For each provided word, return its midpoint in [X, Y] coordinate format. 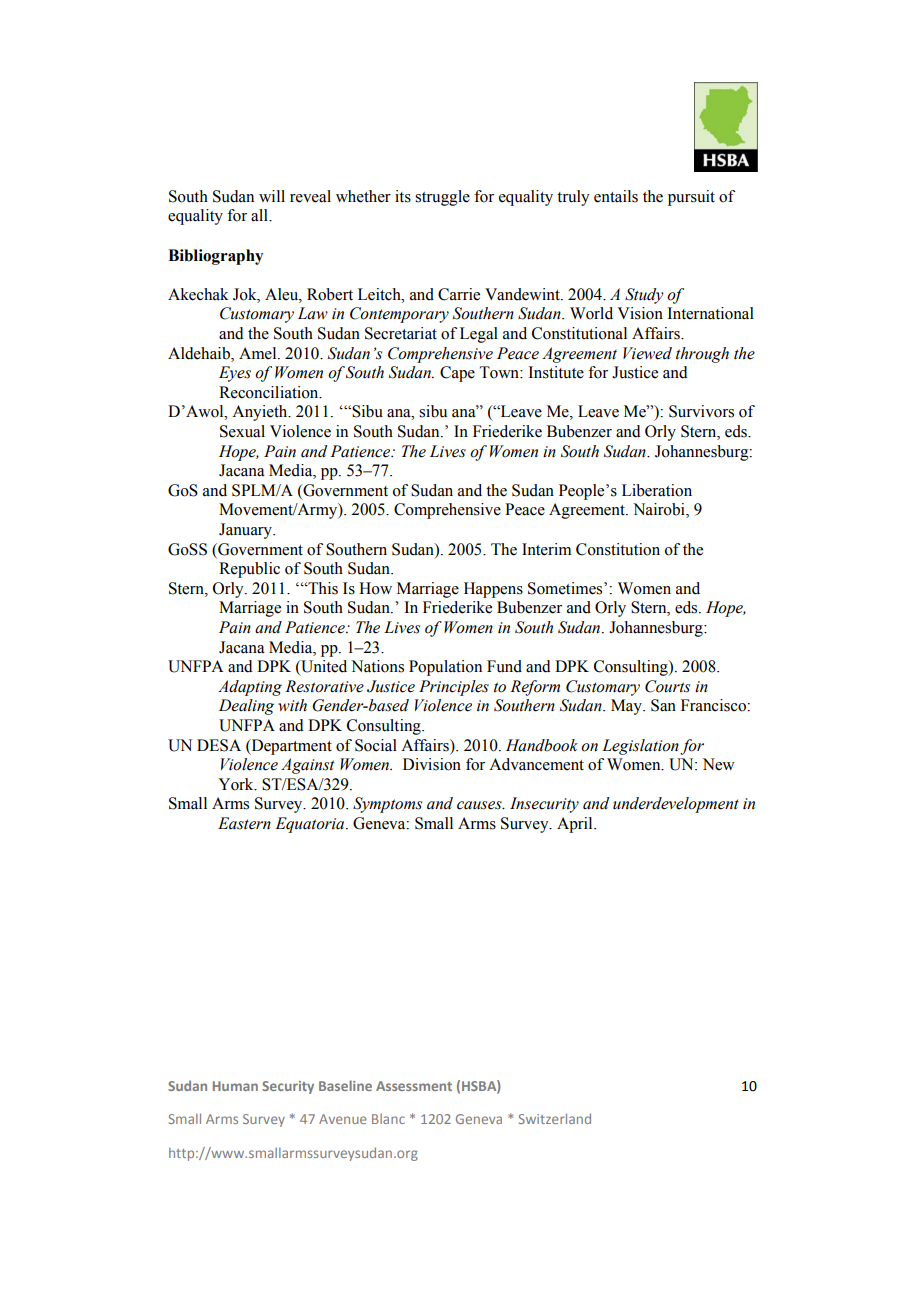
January [246, 531]
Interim [546, 549]
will [272, 196]
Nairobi [660, 510]
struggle [442, 198]
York [237, 784]
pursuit [691, 198]
